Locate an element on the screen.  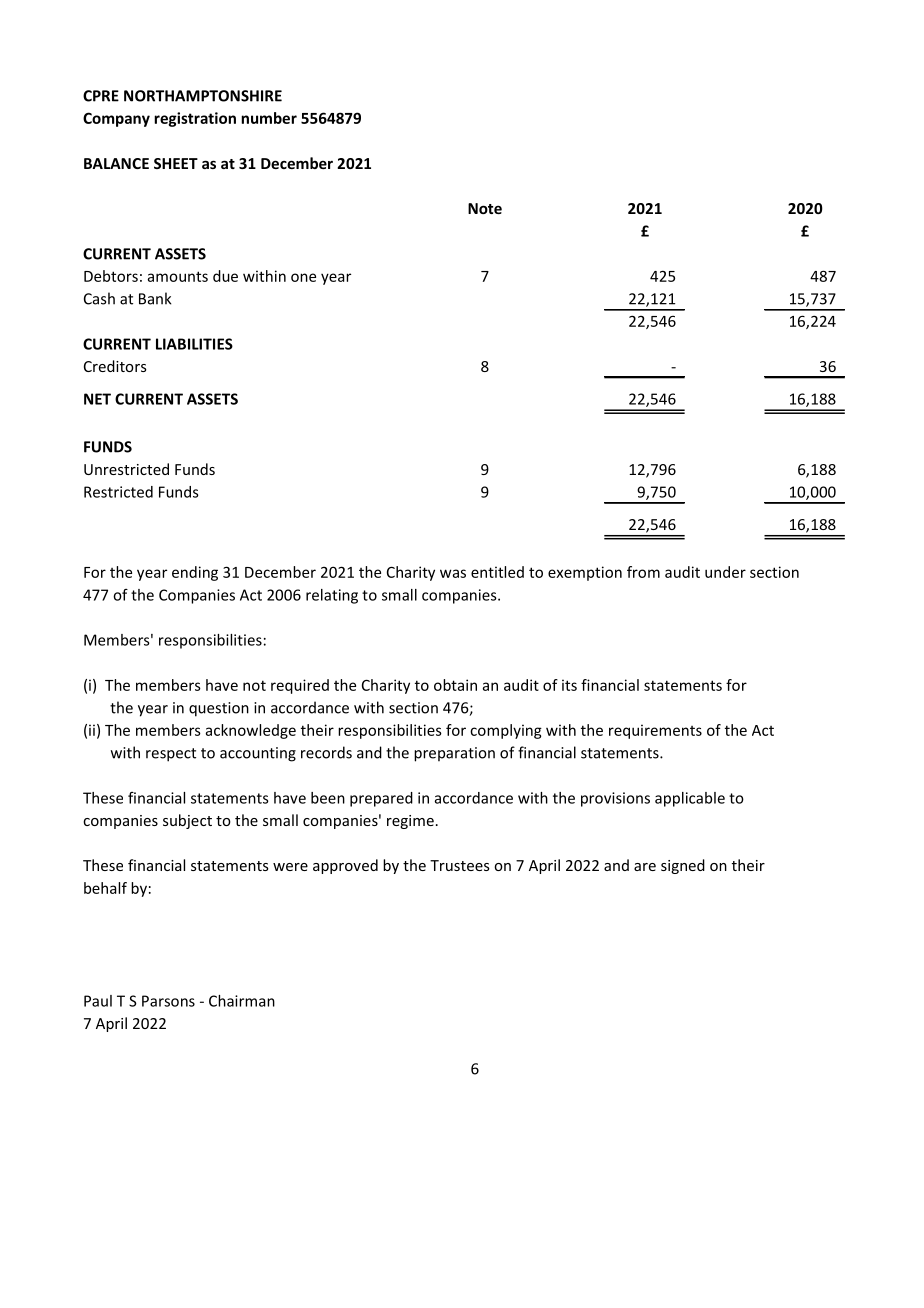
obtain is located at coordinates (455, 685).
